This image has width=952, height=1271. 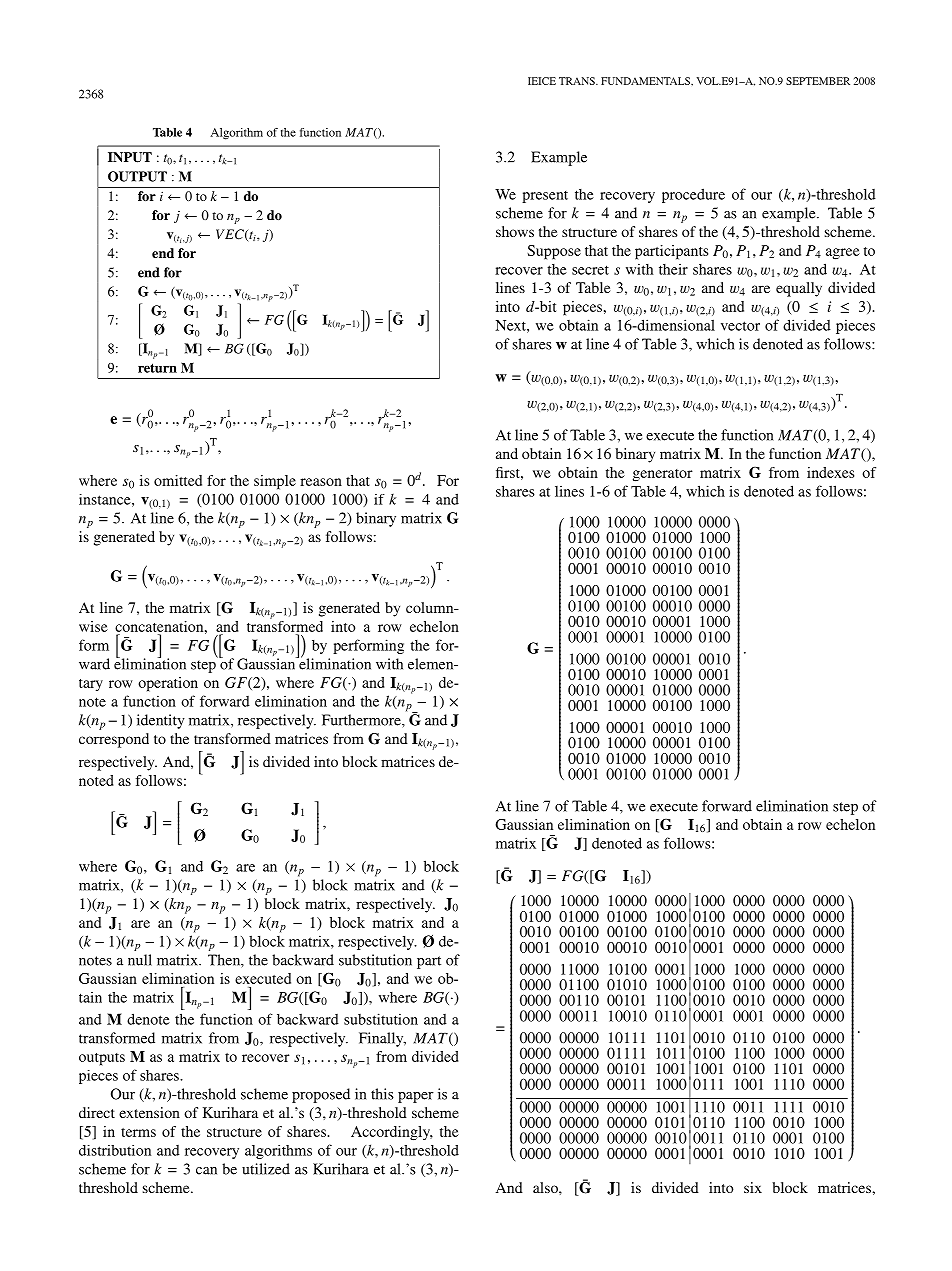 What do you see at coordinates (545, 197) in the image?
I see `present` at bounding box center [545, 197].
